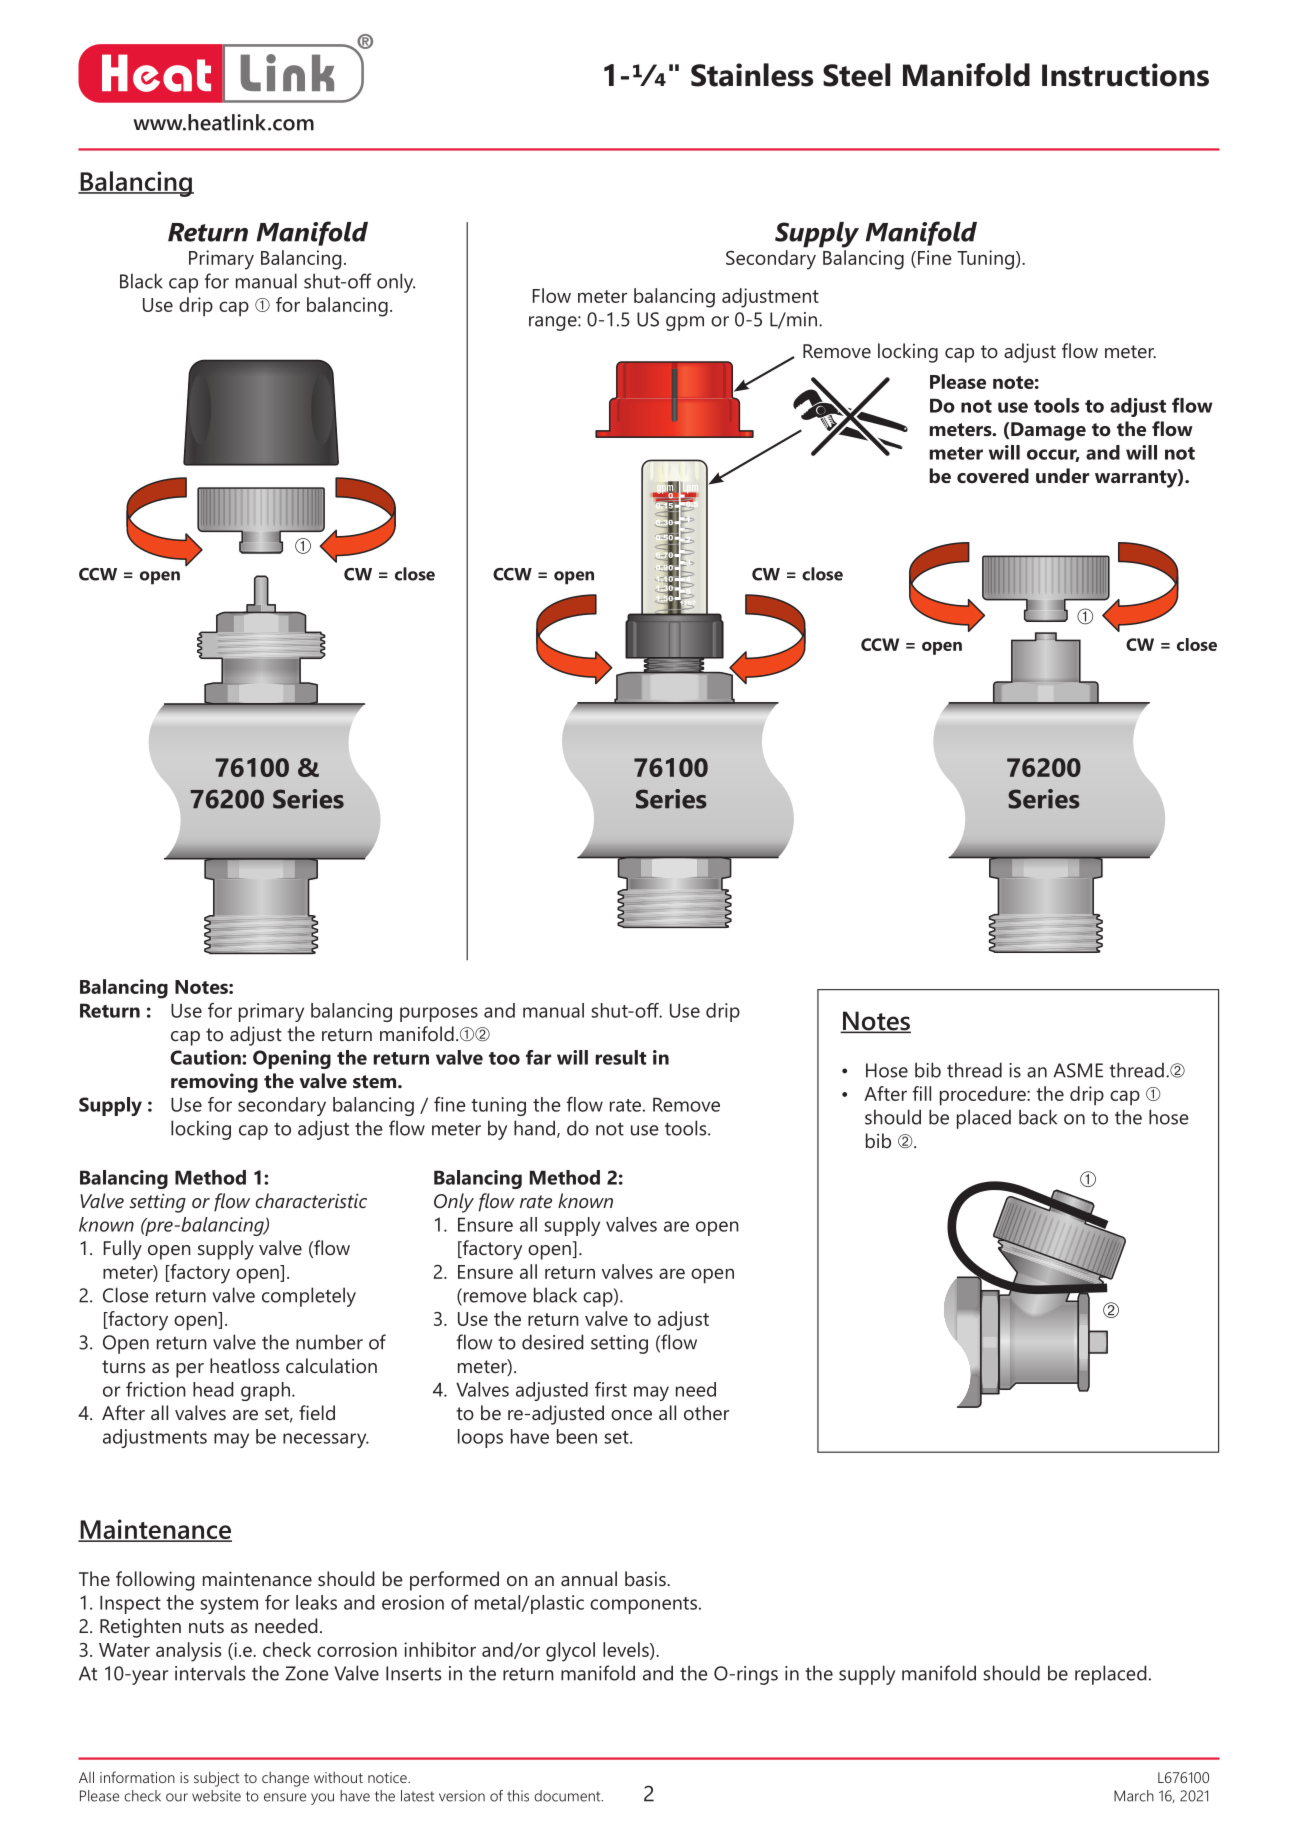 This screenshot has height=1836, width=1298. Describe the element at coordinates (206, 1057) in the screenshot. I see `Caution` at that location.
